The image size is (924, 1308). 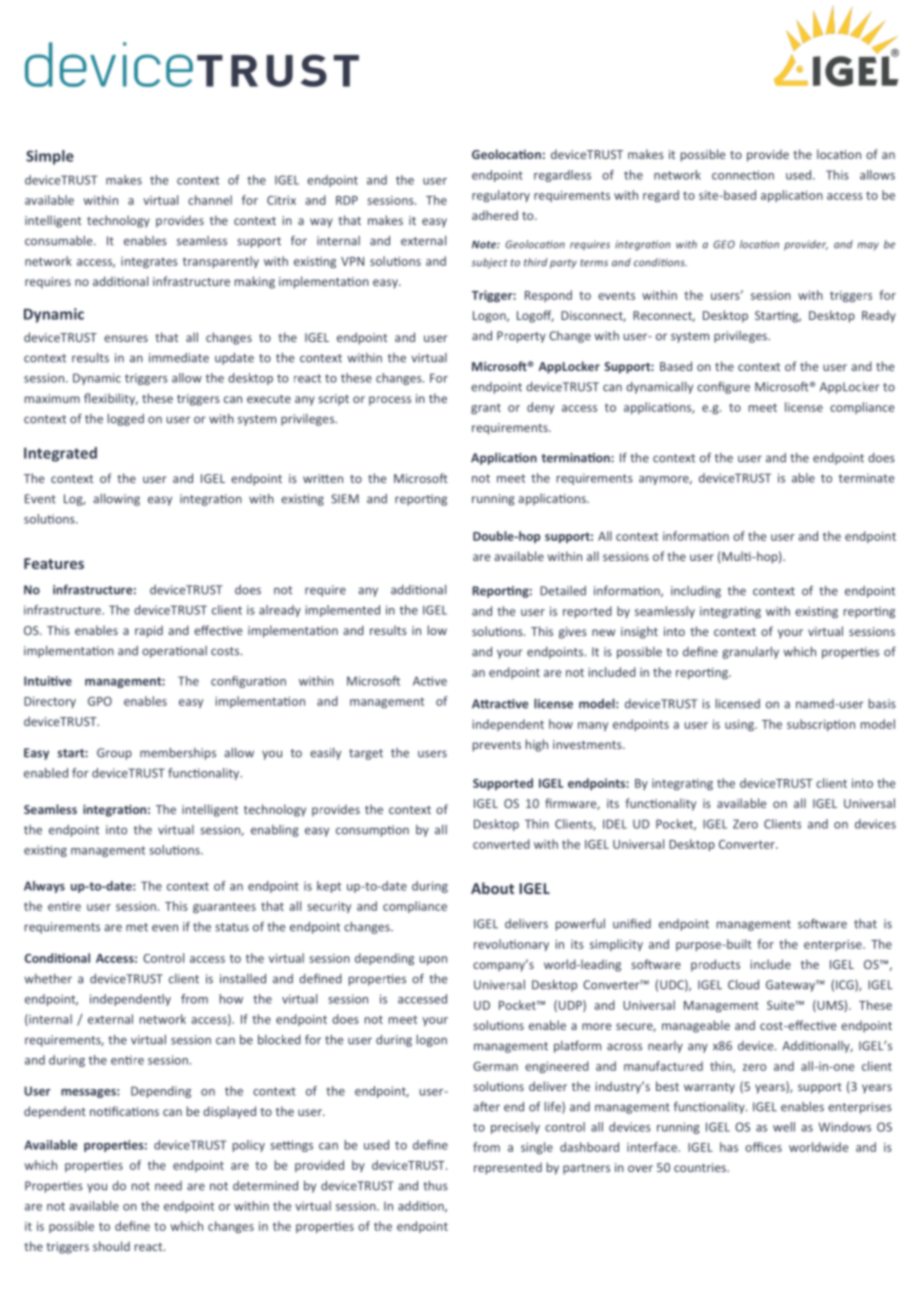 I want to click on terminate, so click(x=866, y=478).
